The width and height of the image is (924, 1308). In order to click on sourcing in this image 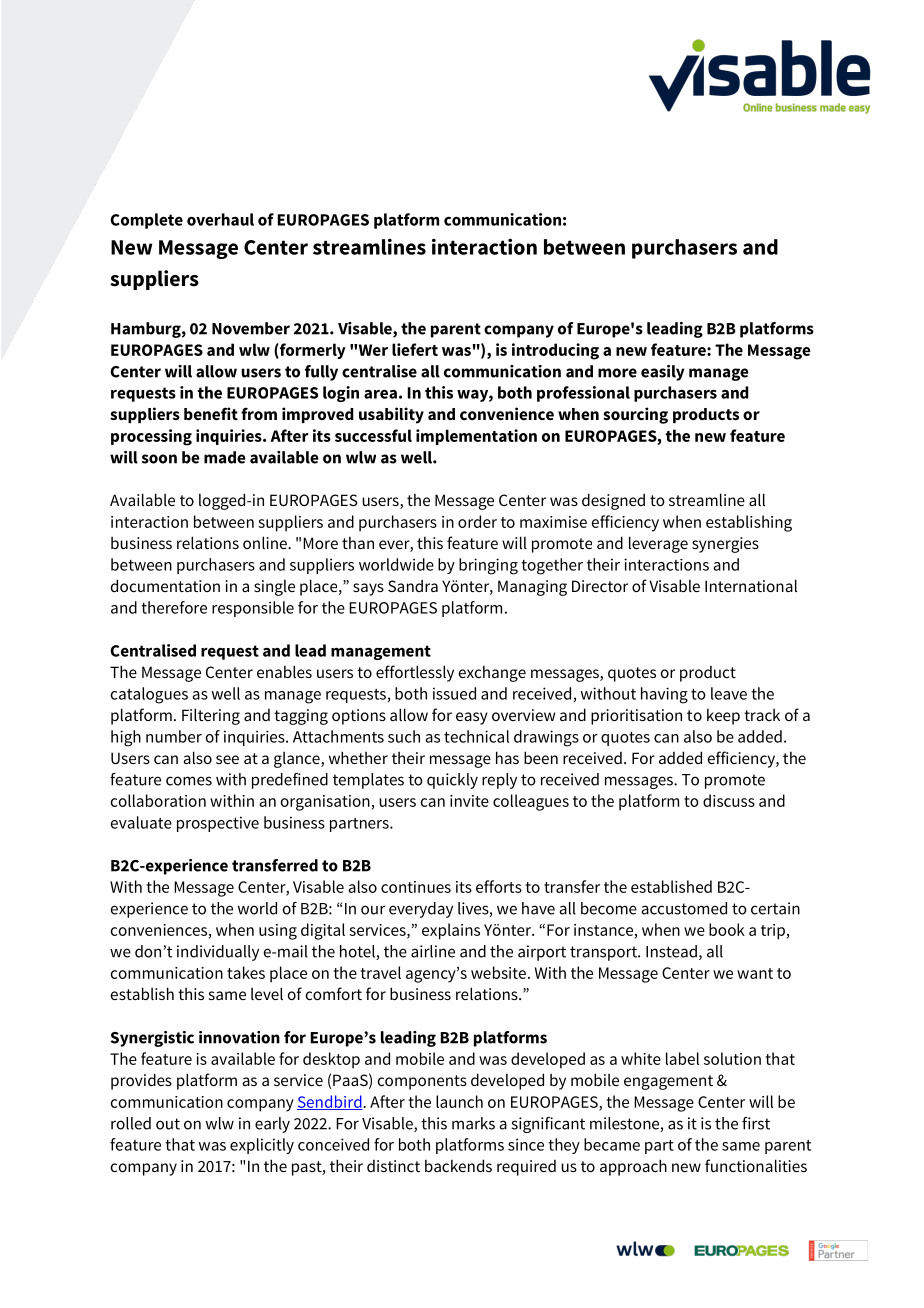, I will do `click(635, 415)`.
